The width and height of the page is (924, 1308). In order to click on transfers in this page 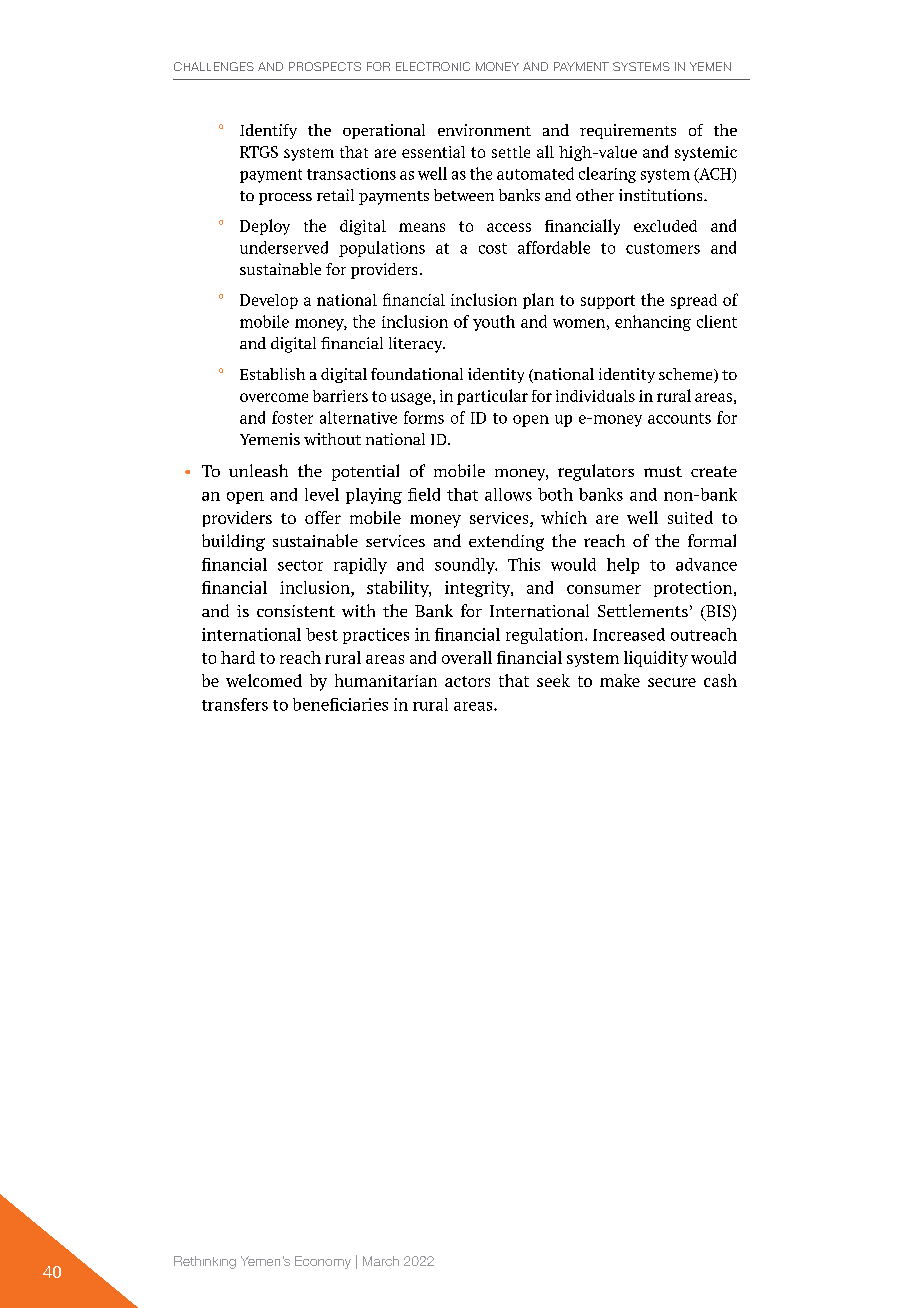, I will do `click(235, 704)`.
